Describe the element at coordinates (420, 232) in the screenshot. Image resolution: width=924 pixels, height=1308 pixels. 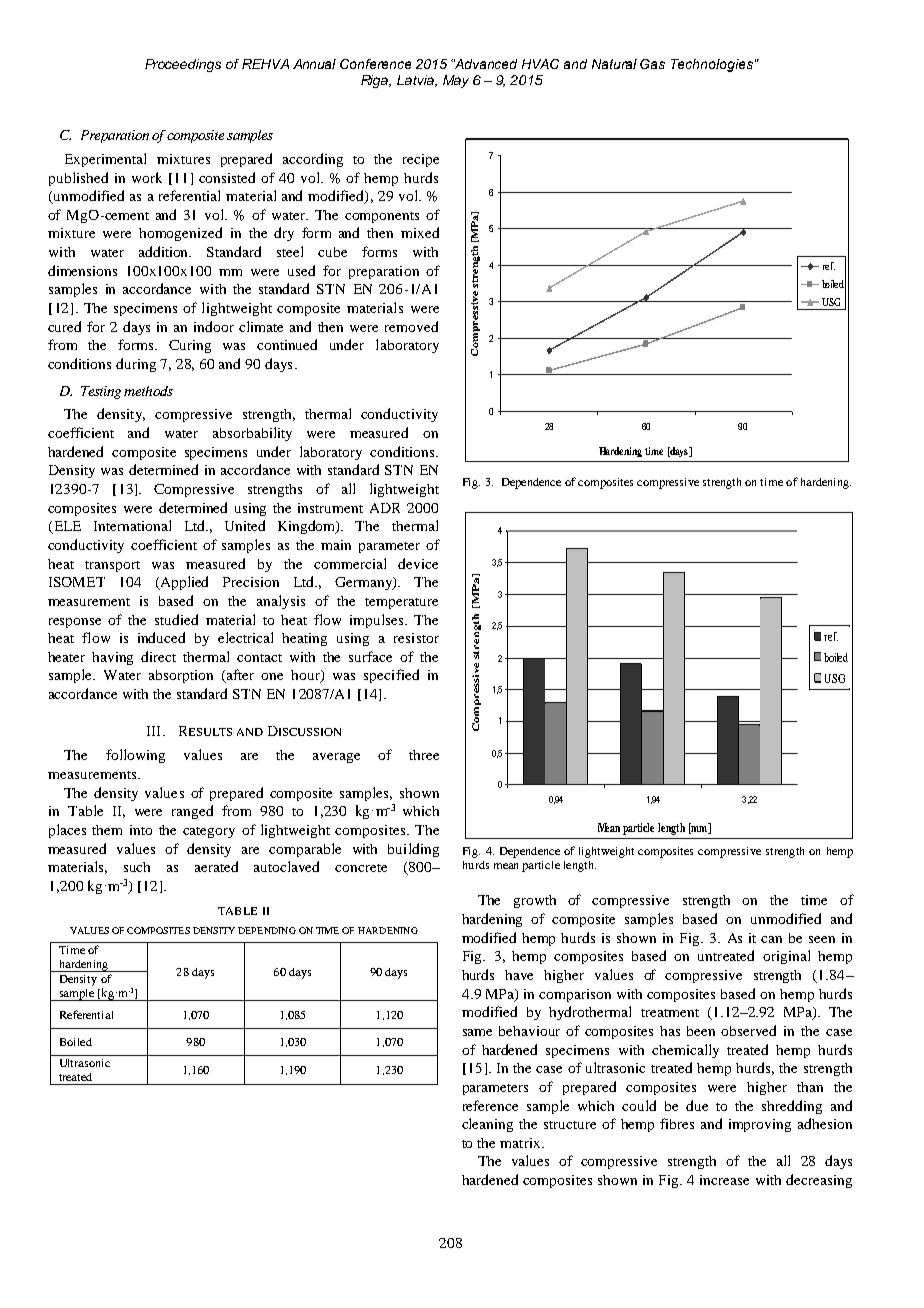
I see `mixed` at that location.
